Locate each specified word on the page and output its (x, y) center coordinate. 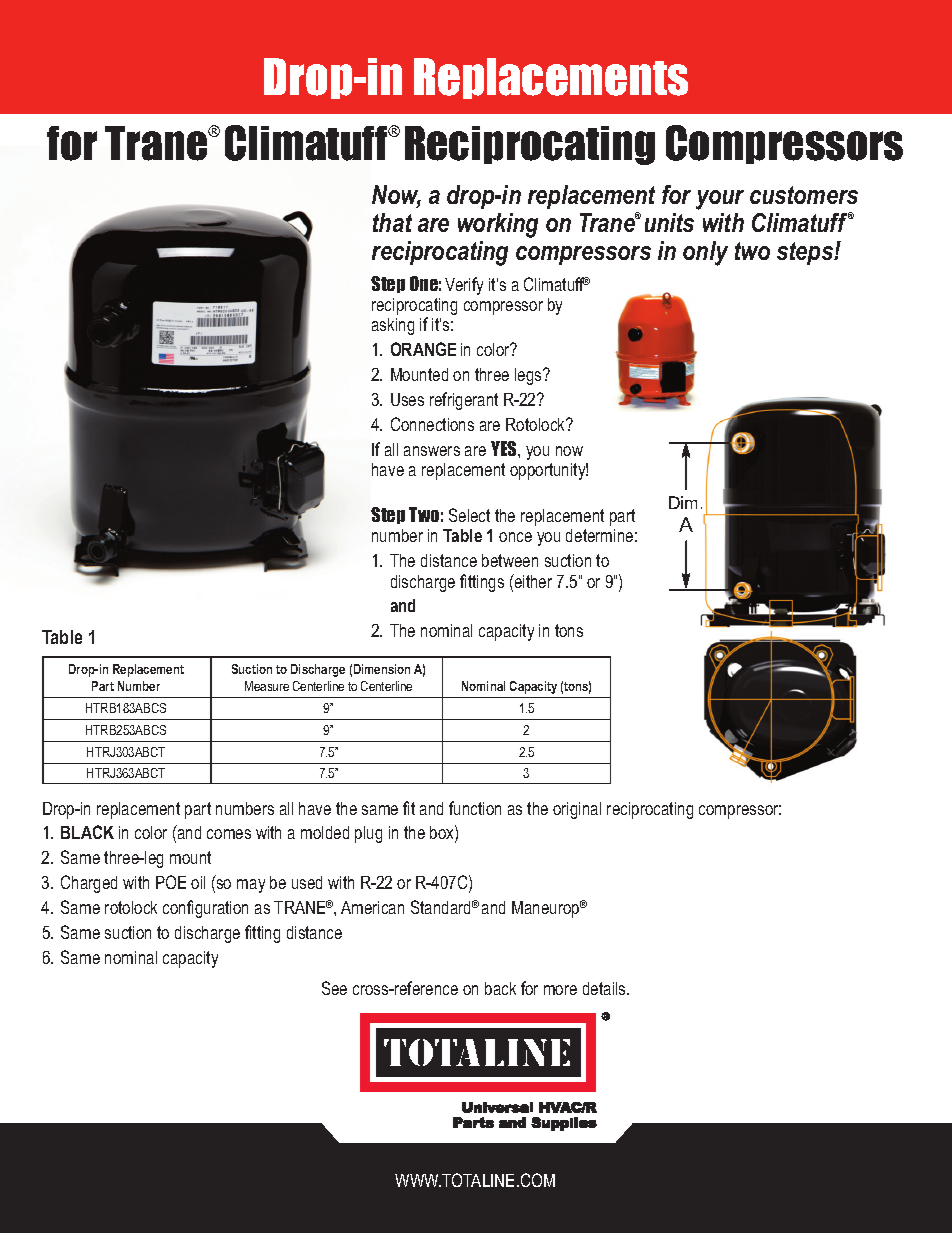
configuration (205, 909)
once (515, 537)
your (720, 200)
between (510, 560)
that (392, 222)
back (500, 988)
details (605, 988)
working (498, 225)
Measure (267, 686)
